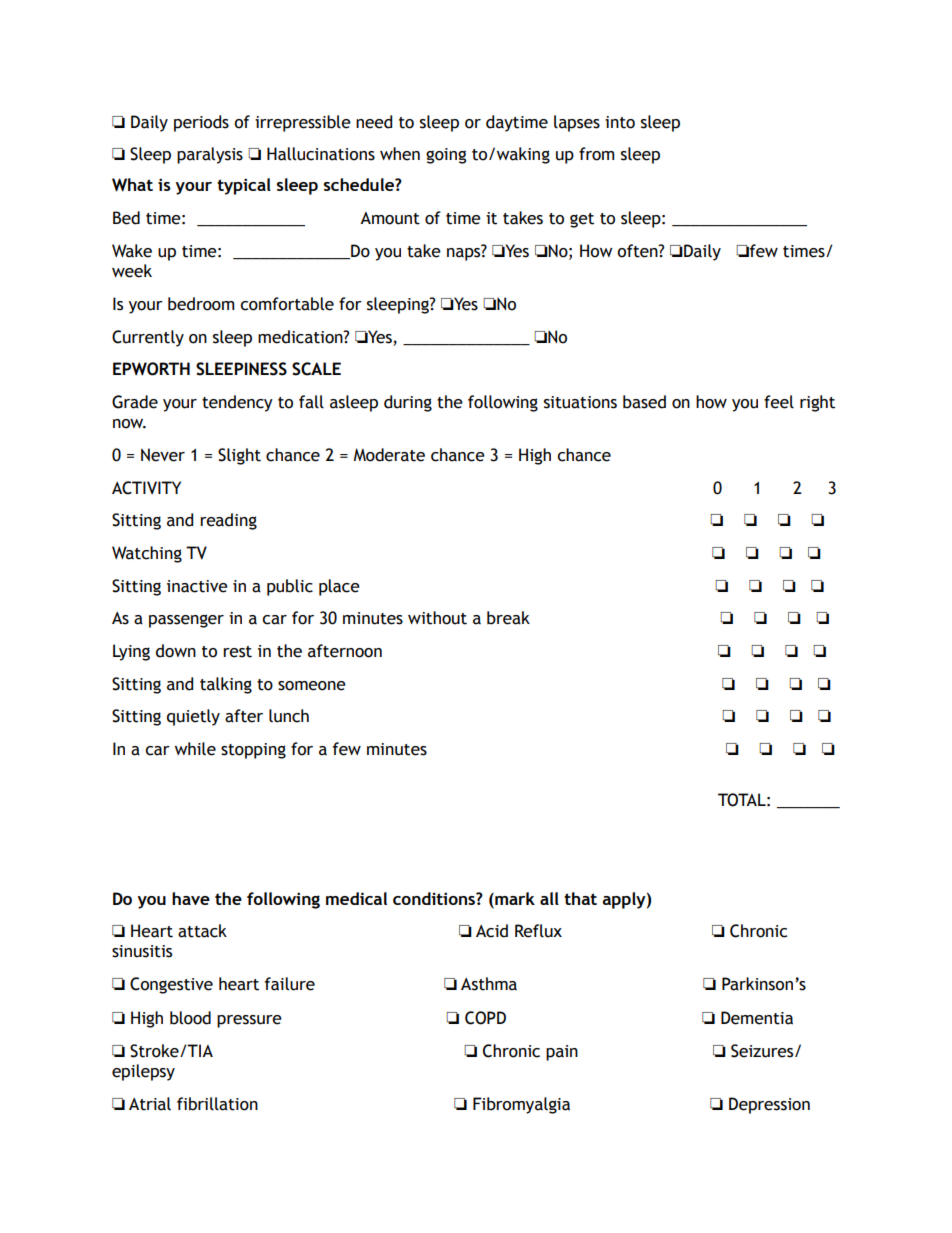 This screenshot has height=1233, width=952. I want to click on without, so click(437, 618).
